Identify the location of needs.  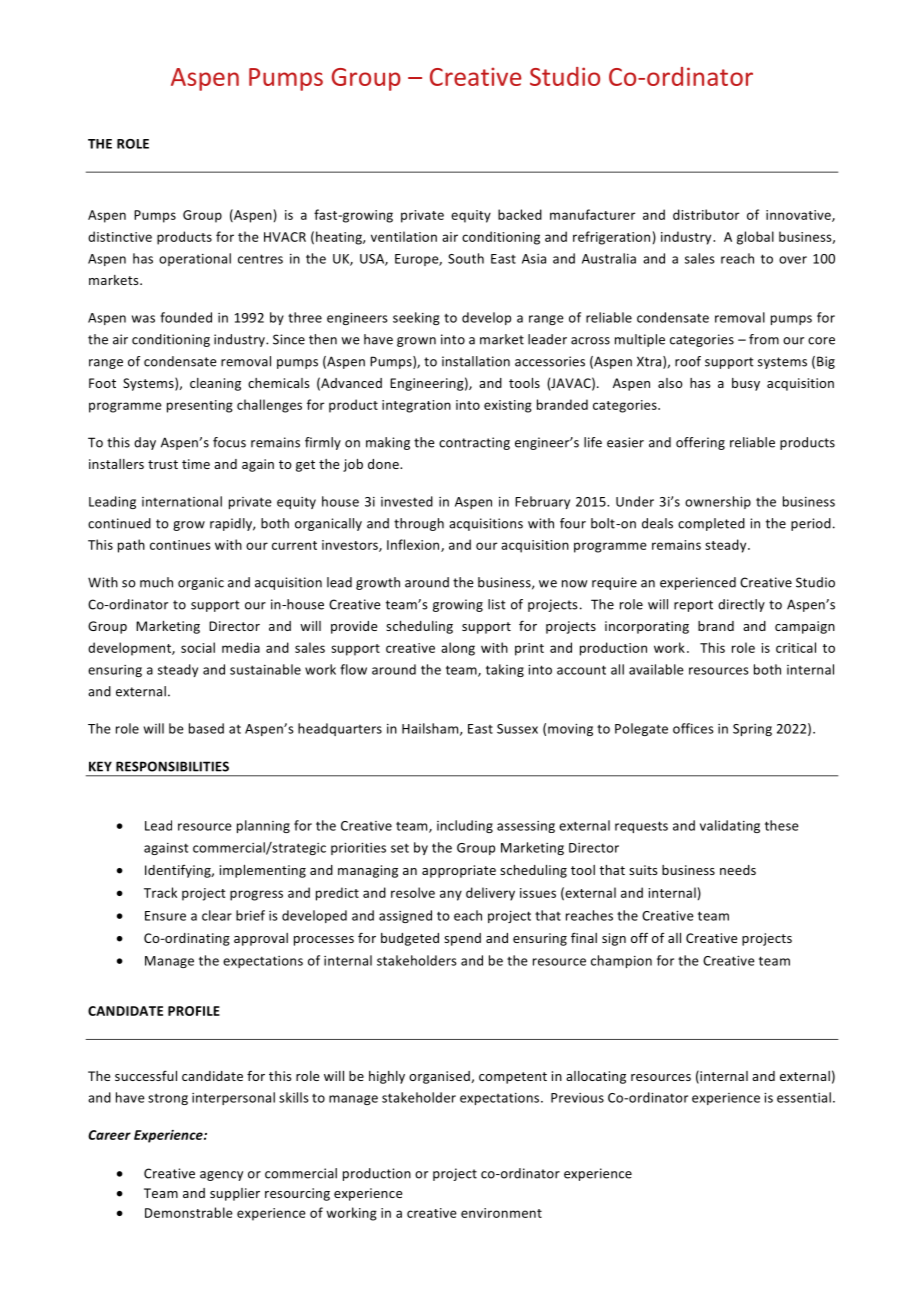
(738, 870).
